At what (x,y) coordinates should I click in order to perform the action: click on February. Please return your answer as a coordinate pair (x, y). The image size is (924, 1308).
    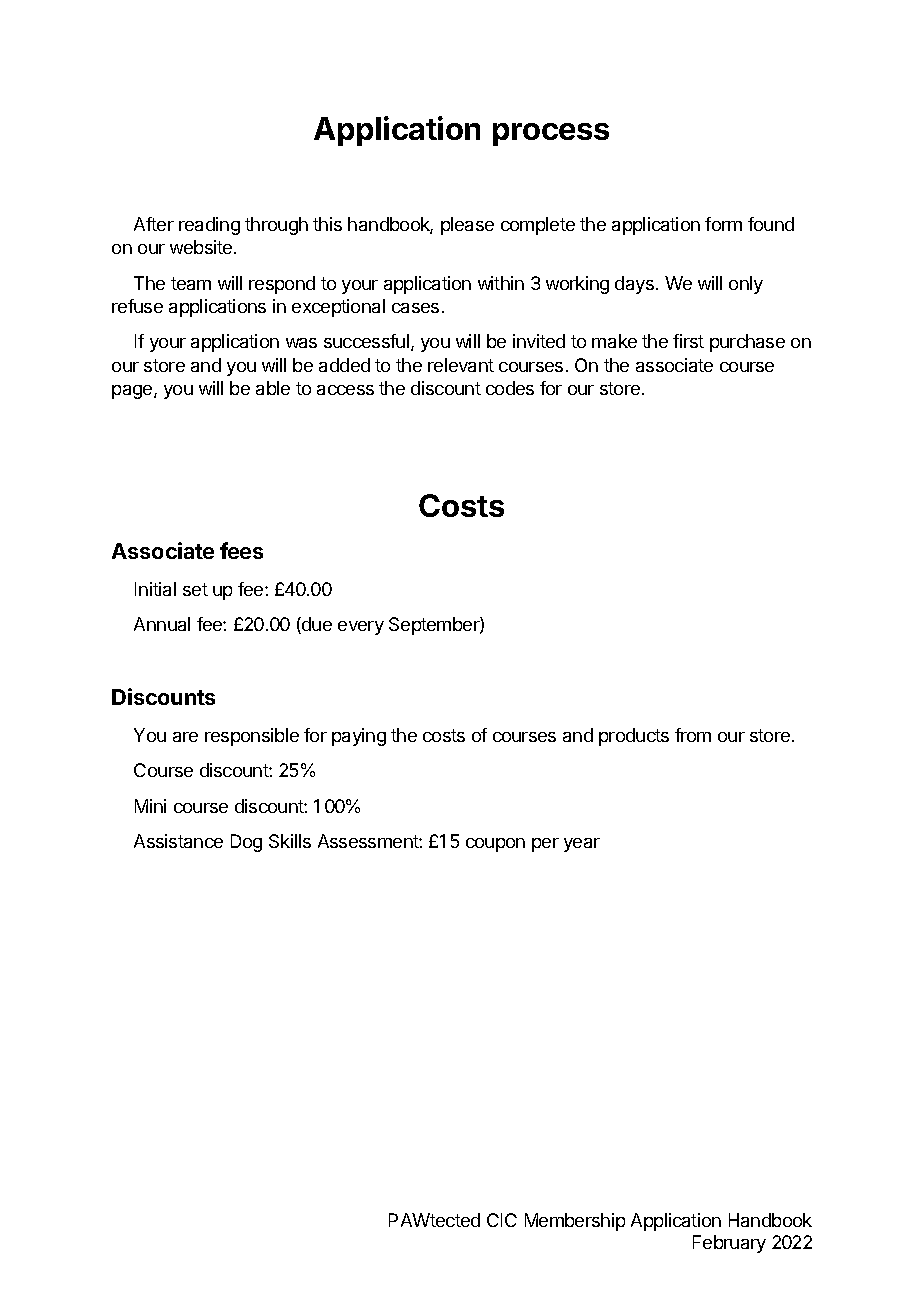
    Looking at the image, I should click on (729, 1244).
